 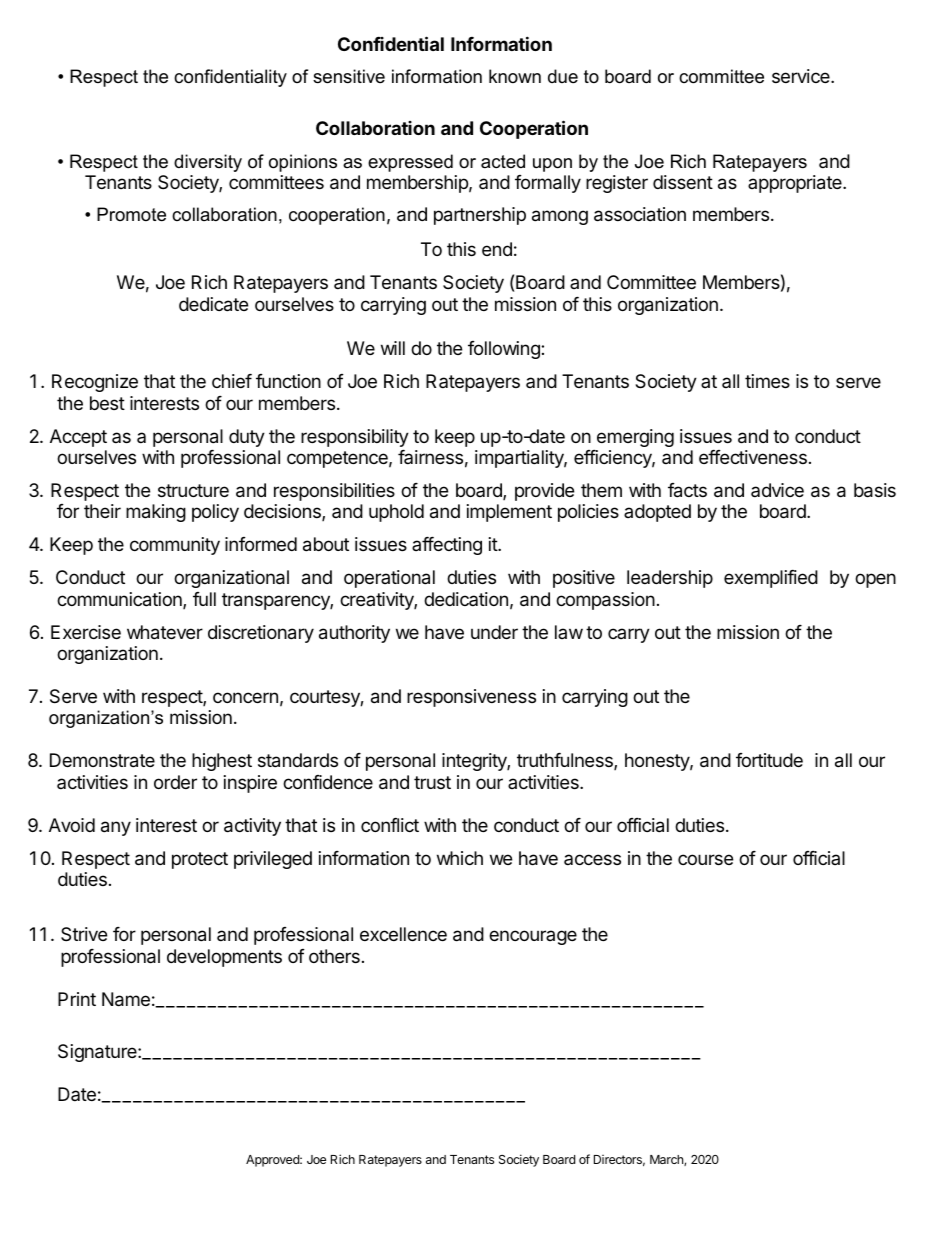 I want to click on known, so click(x=515, y=76).
